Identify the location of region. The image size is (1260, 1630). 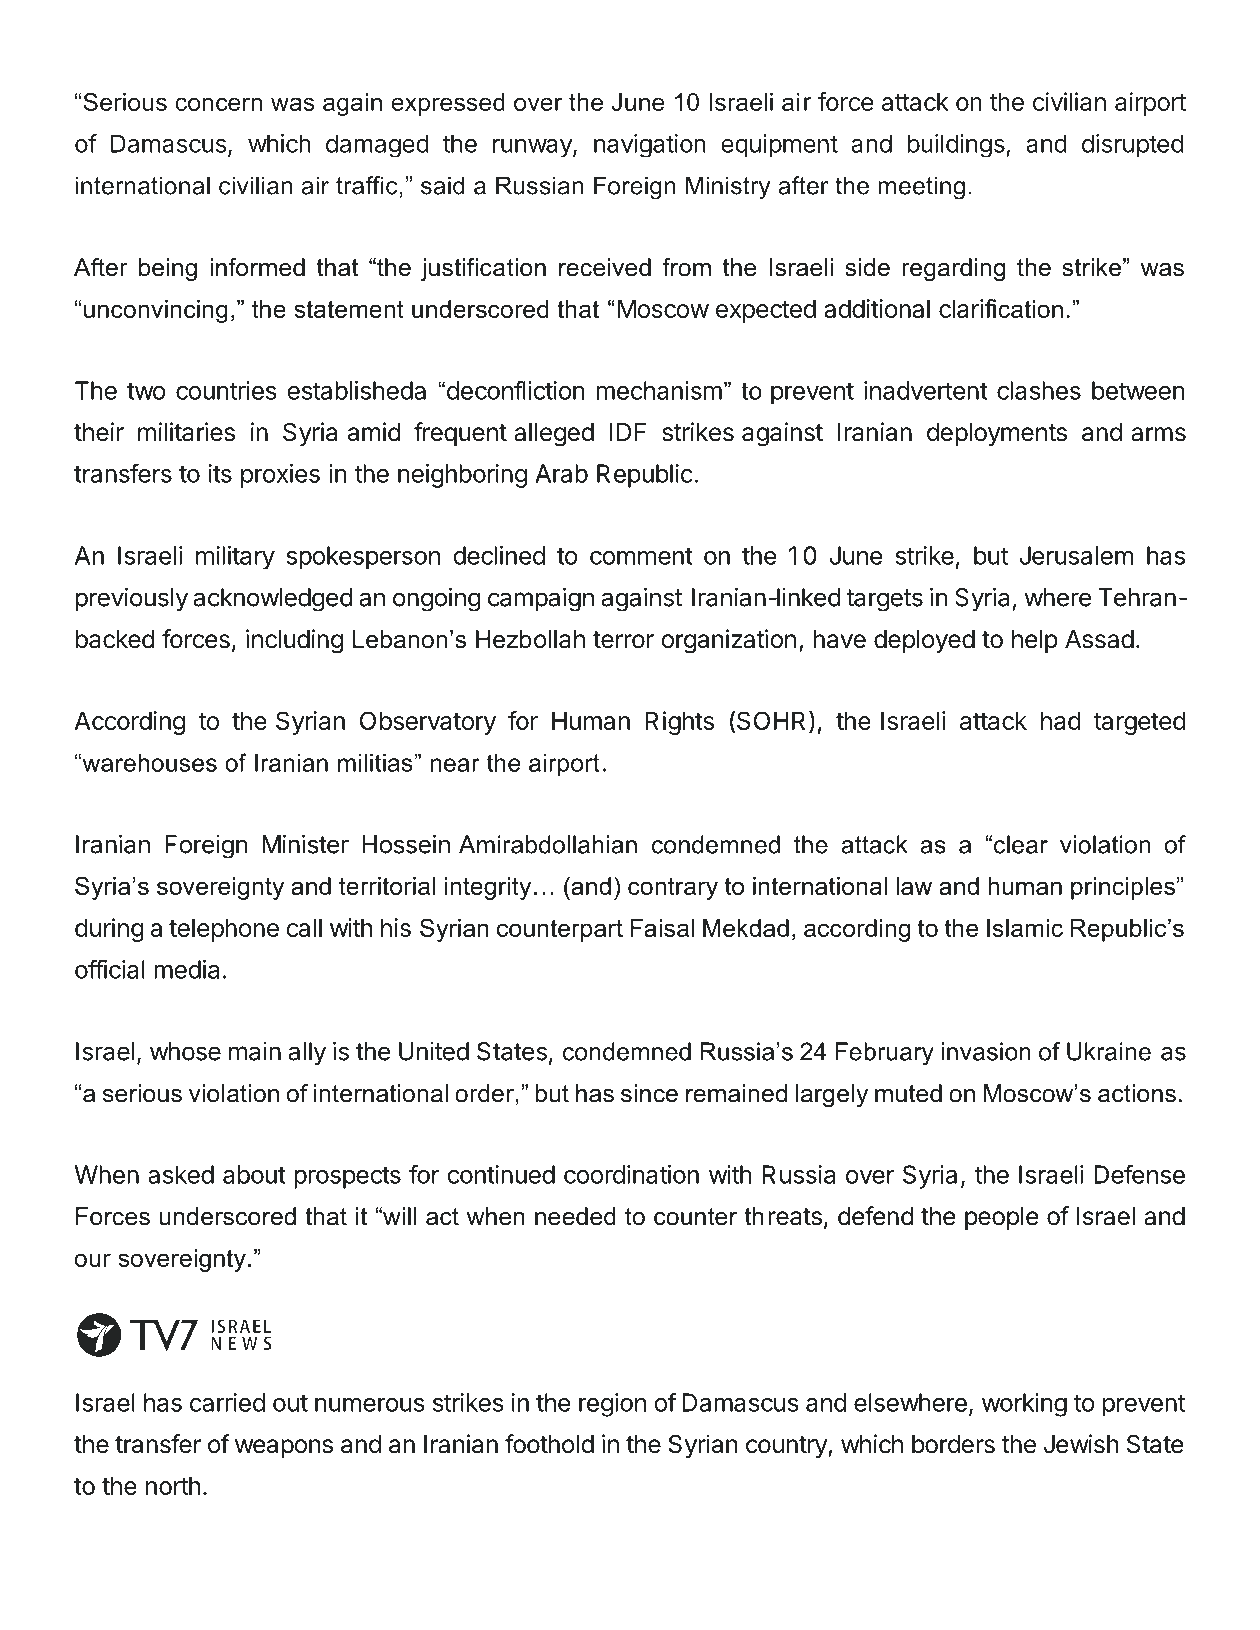
(612, 1405).
